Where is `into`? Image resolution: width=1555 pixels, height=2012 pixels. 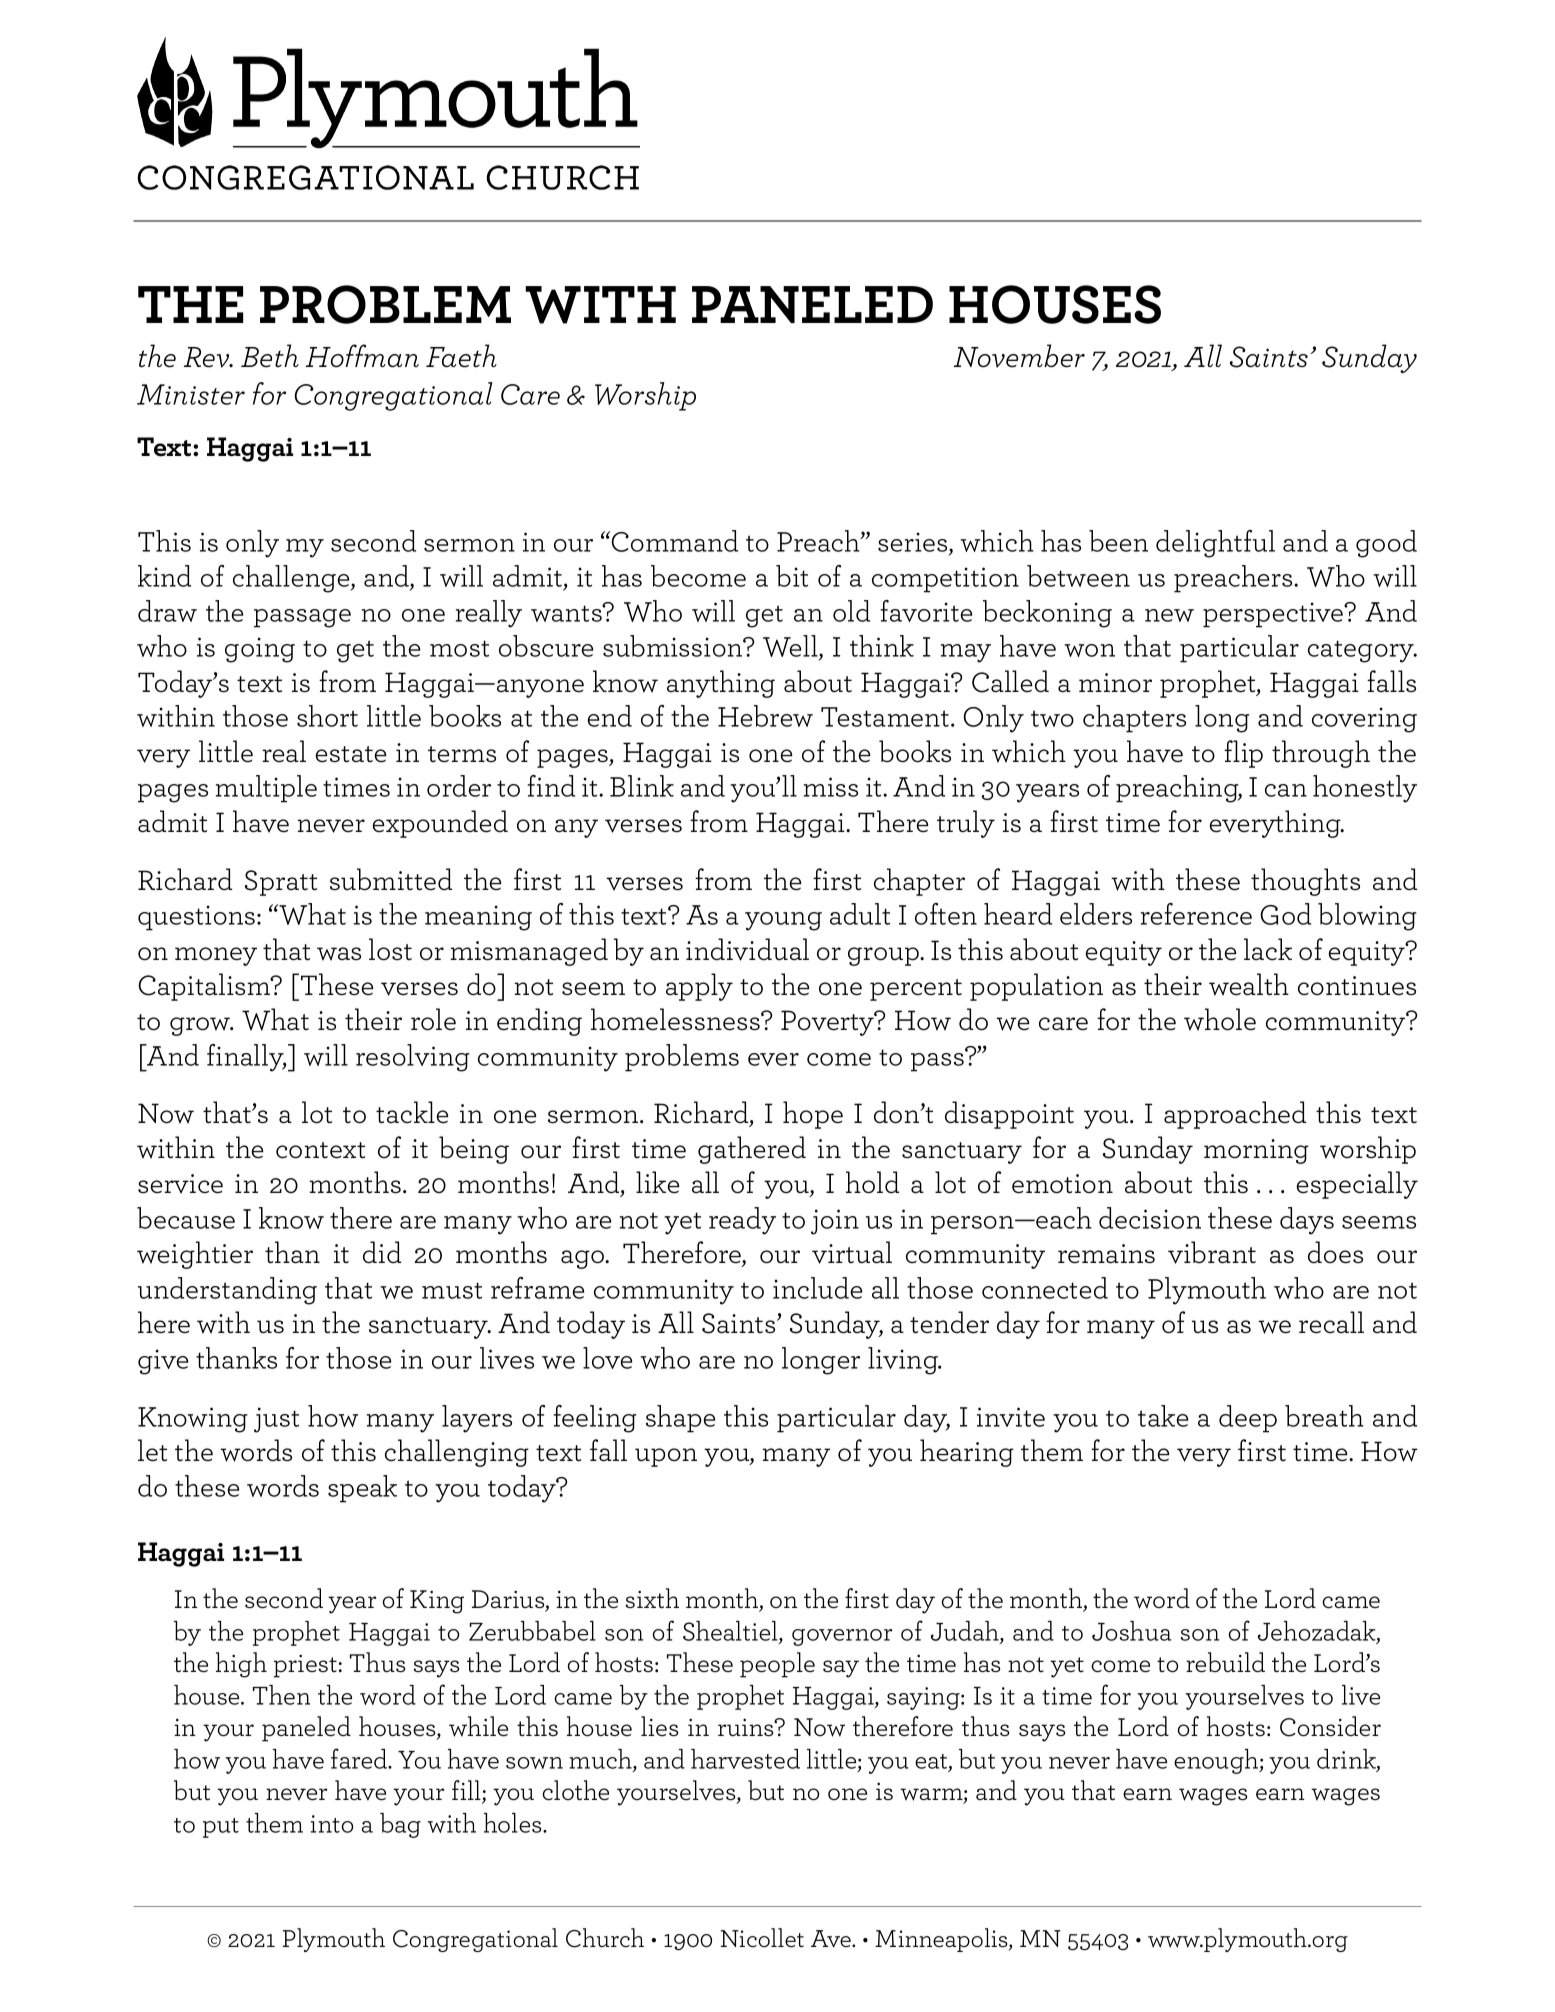 into is located at coordinates (332, 1824).
